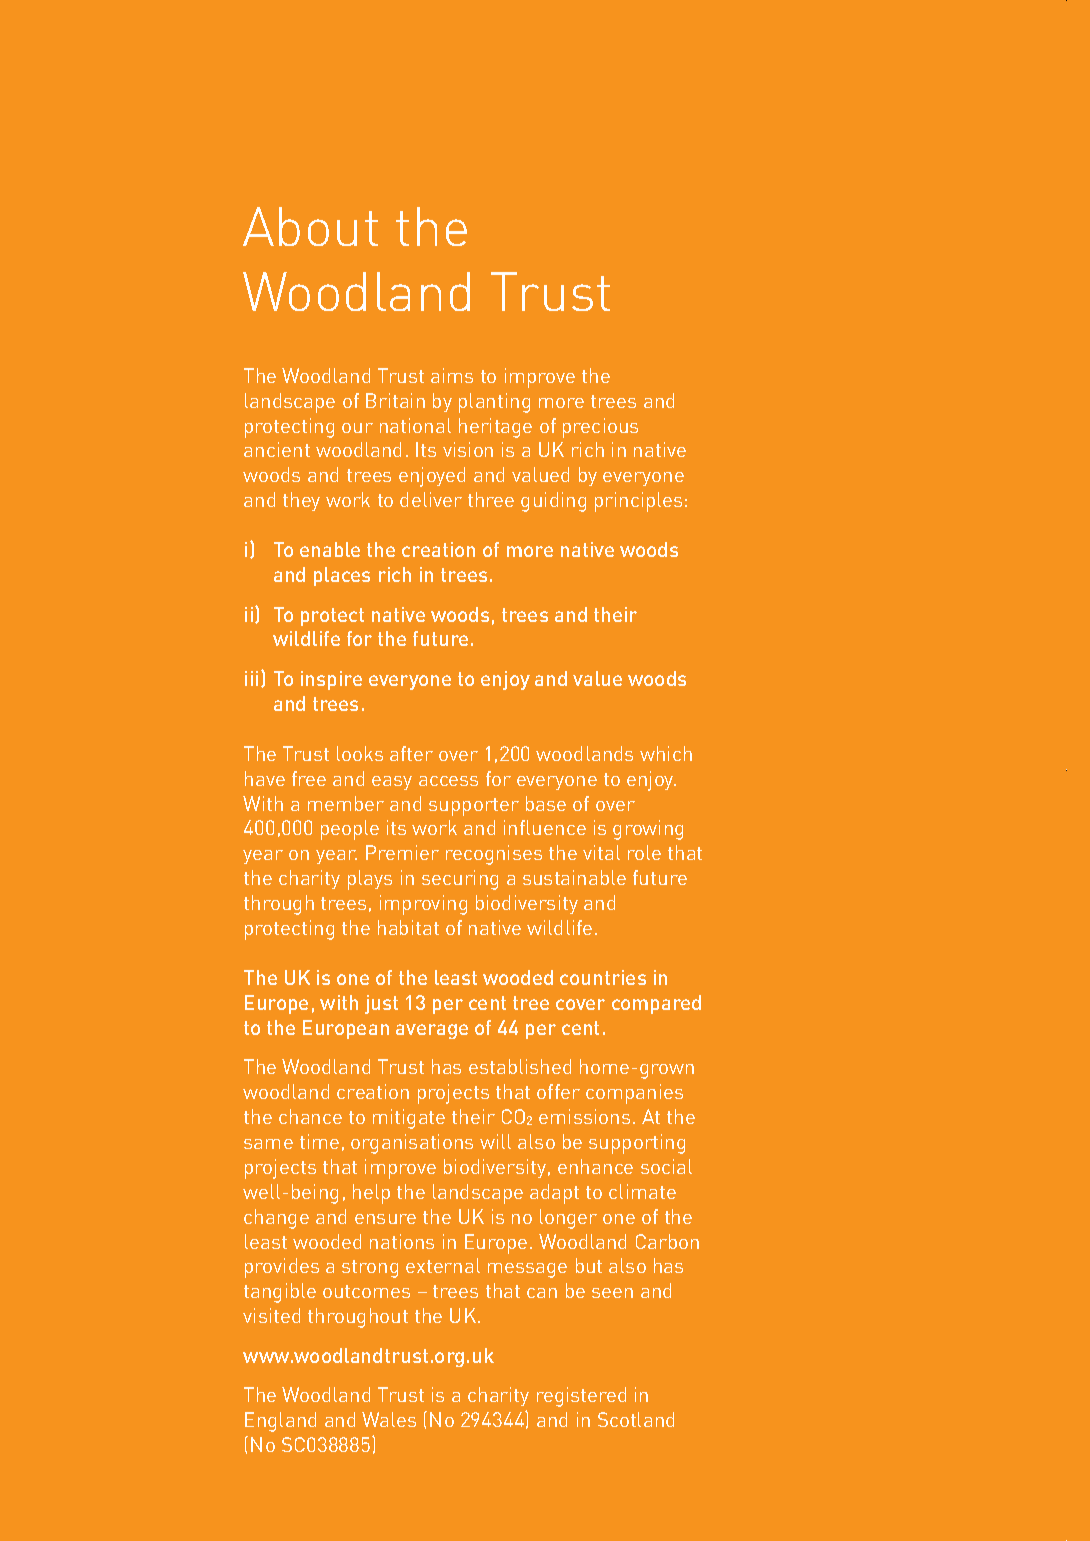 This document has height=1541, width=1090. I want to click on precious, so click(600, 428).
